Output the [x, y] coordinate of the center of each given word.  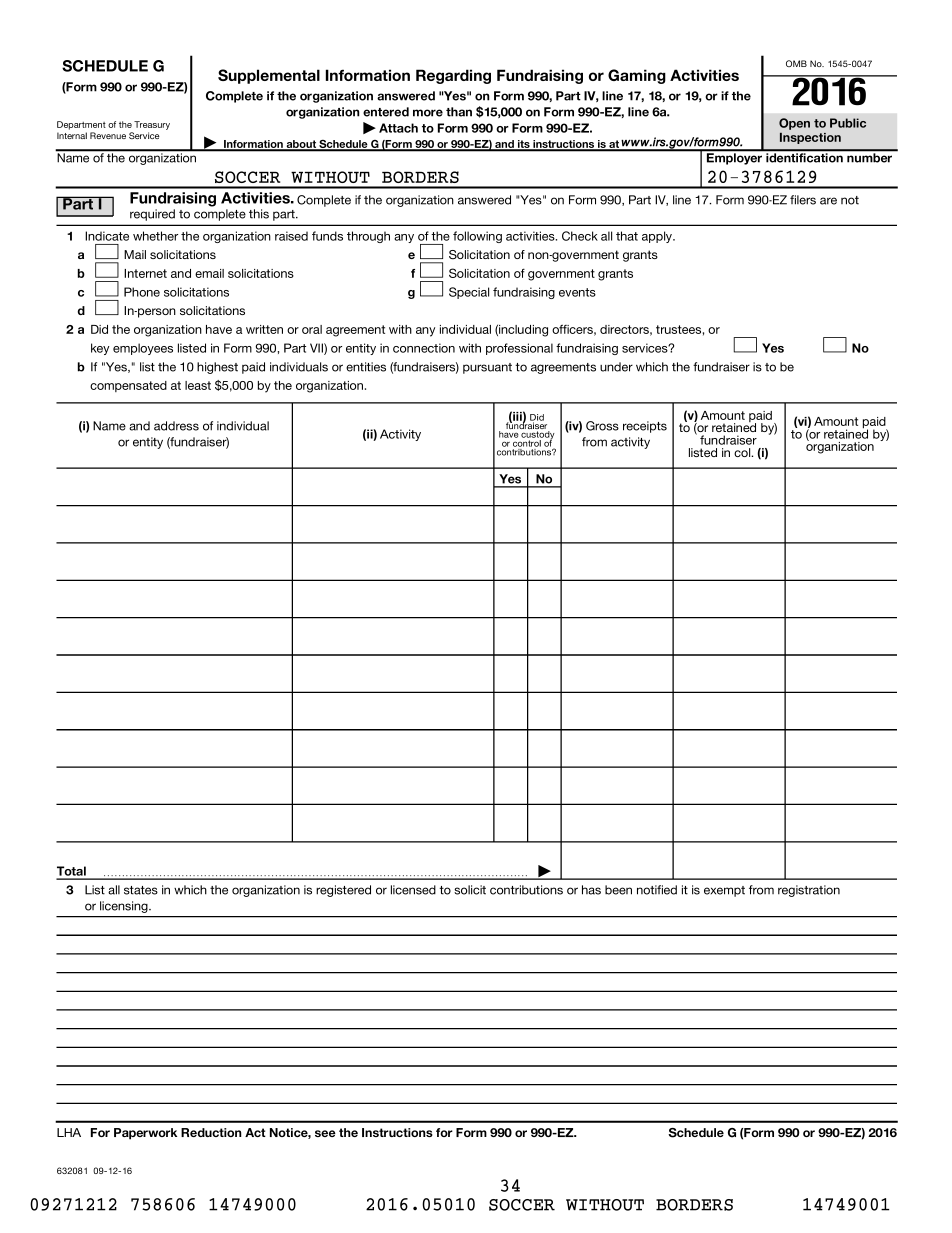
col [743, 452]
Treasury [152, 125]
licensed [413, 890]
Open [794, 124]
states [141, 890]
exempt [724, 891]
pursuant [487, 368]
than [459, 112]
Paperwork [145, 1134]
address [176, 426]
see [325, 1133]
